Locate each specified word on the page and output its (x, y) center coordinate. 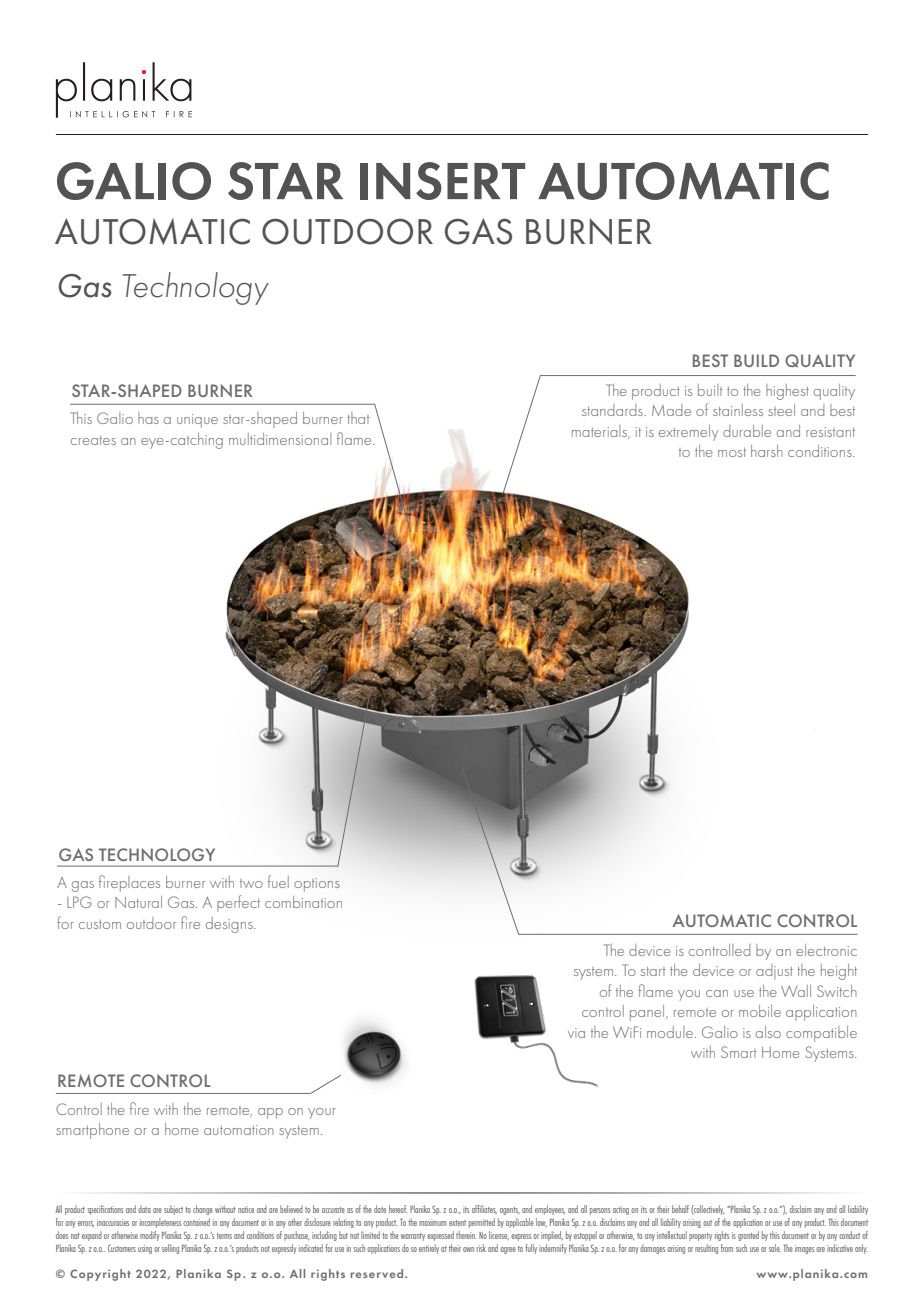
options (317, 885)
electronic (826, 950)
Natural (138, 902)
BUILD (756, 360)
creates (93, 440)
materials (600, 432)
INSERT (442, 181)
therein (466, 1235)
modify (150, 1236)
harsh (767, 451)
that (358, 418)
